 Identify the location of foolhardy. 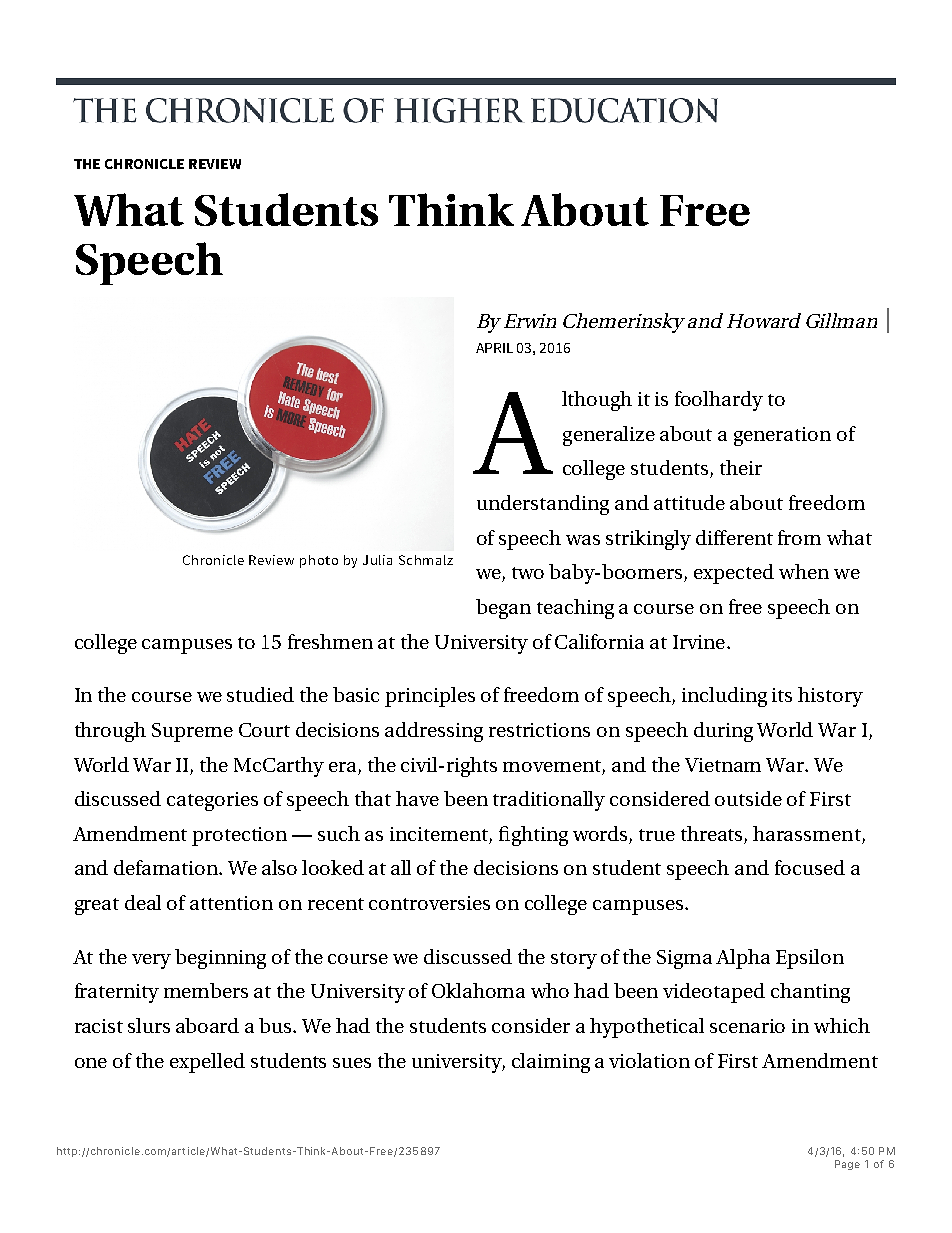
(719, 401).
